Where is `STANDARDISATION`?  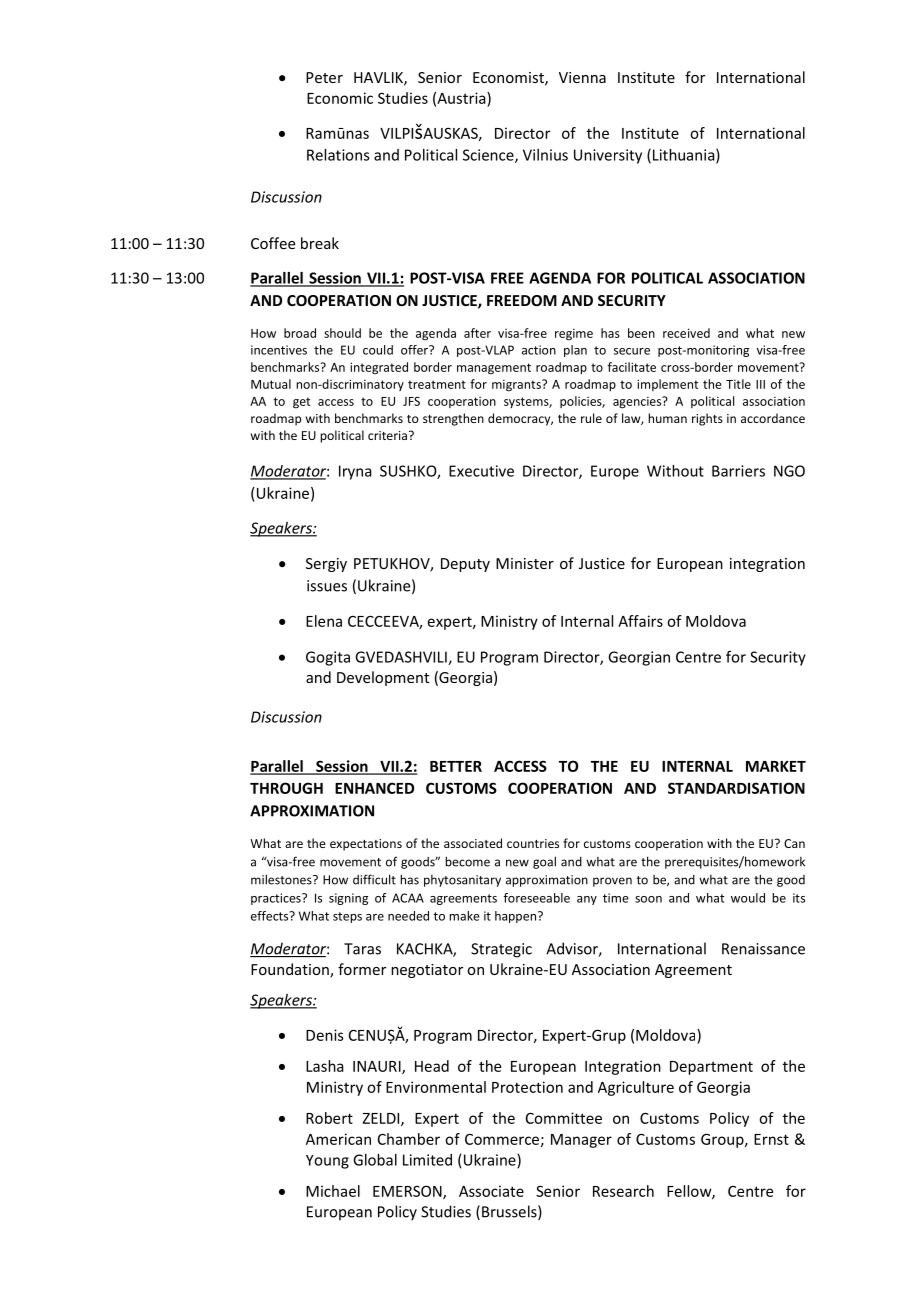
STANDARDISATION is located at coordinates (736, 788).
